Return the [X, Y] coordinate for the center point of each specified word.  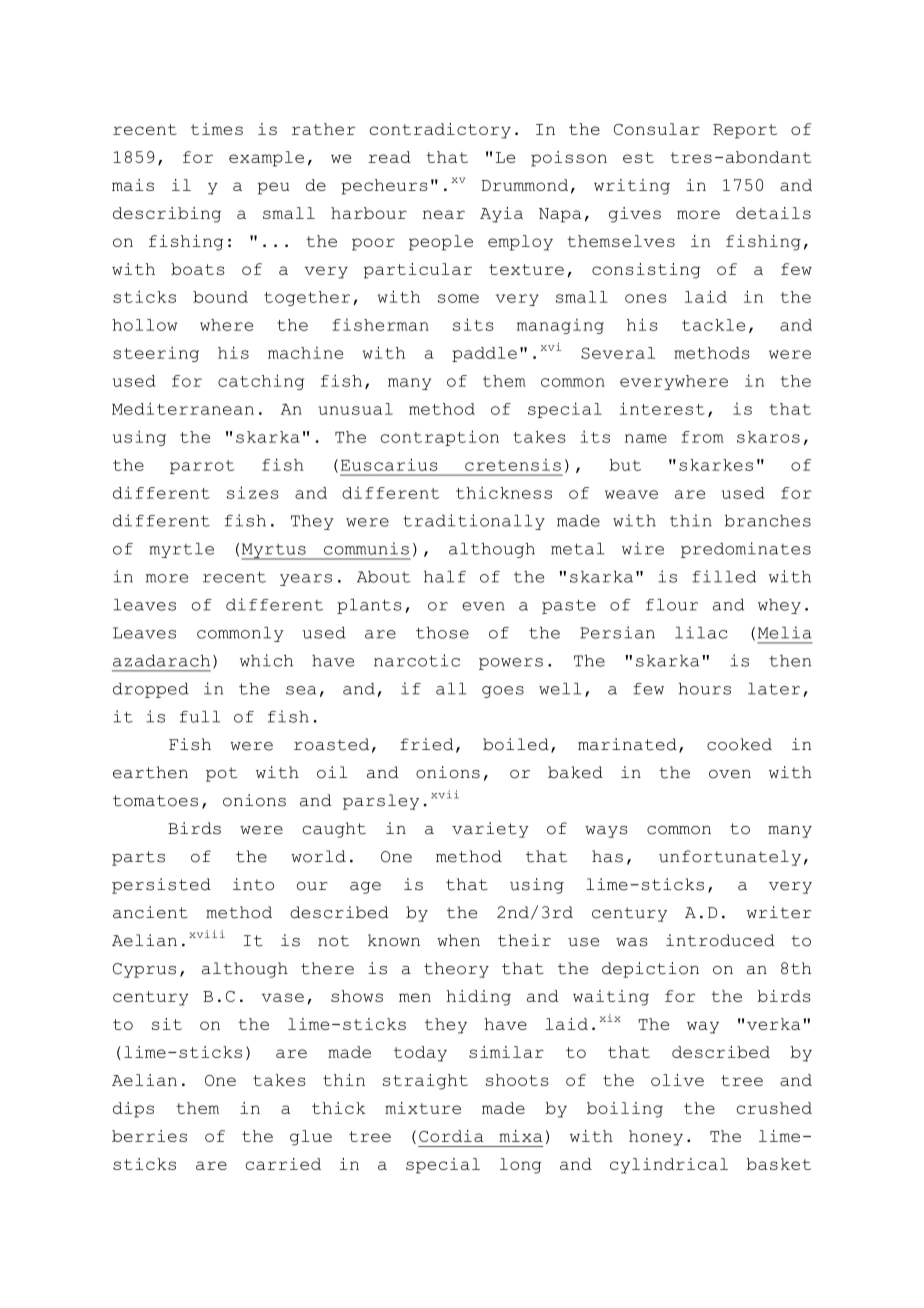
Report [745, 131]
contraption [440, 438]
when [458, 940]
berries [149, 1136]
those [442, 633]
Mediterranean [183, 408]
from [702, 437]
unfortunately [730, 858]
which [266, 660]
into [253, 884]
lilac [701, 632]
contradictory [440, 131]
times [217, 129]
